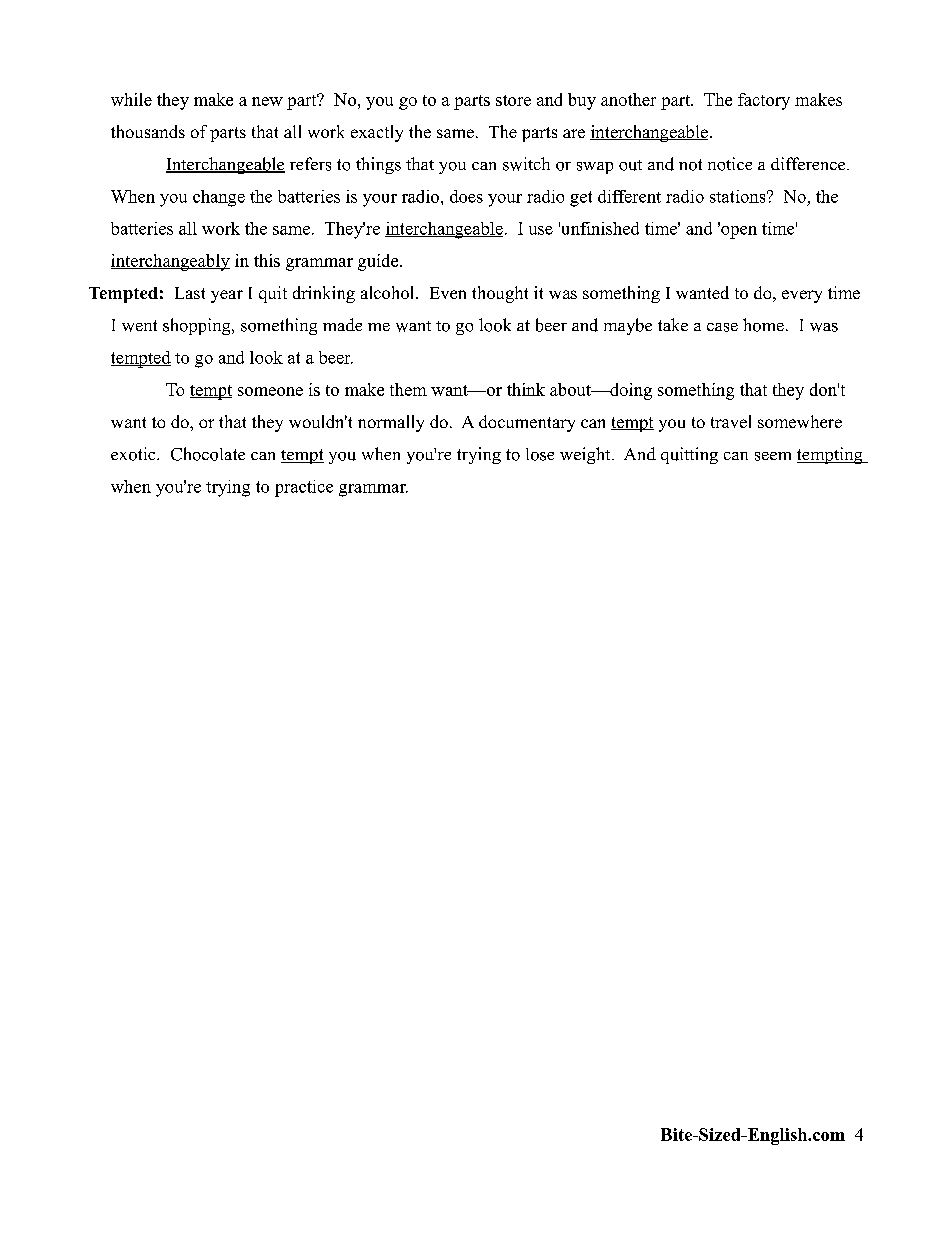  Describe the element at coordinates (208, 454) in the screenshot. I see `Chocolate` at that location.
